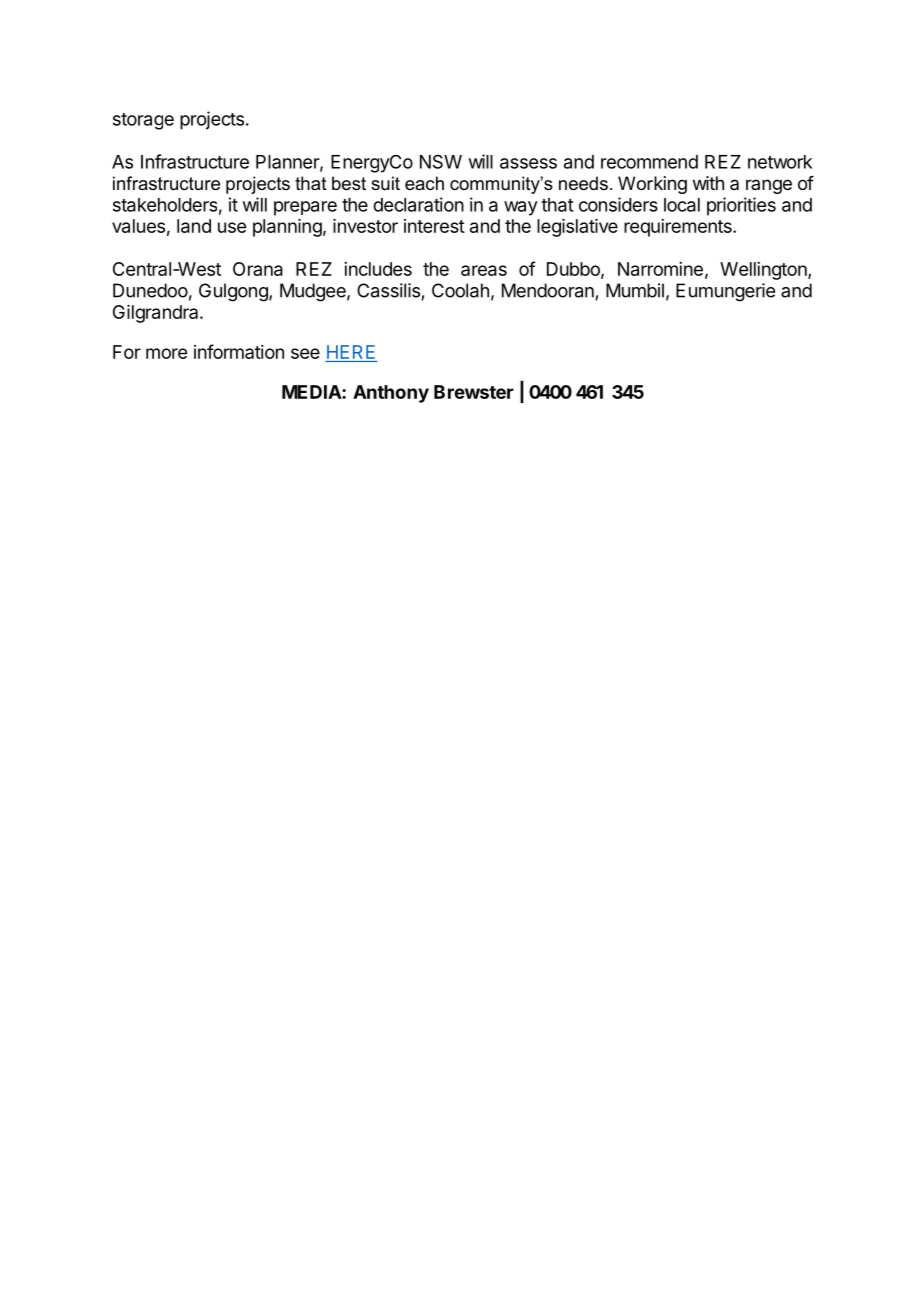 The image size is (924, 1309). What do you see at coordinates (441, 161) in the screenshot?
I see `NSW` at bounding box center [441, 161].
